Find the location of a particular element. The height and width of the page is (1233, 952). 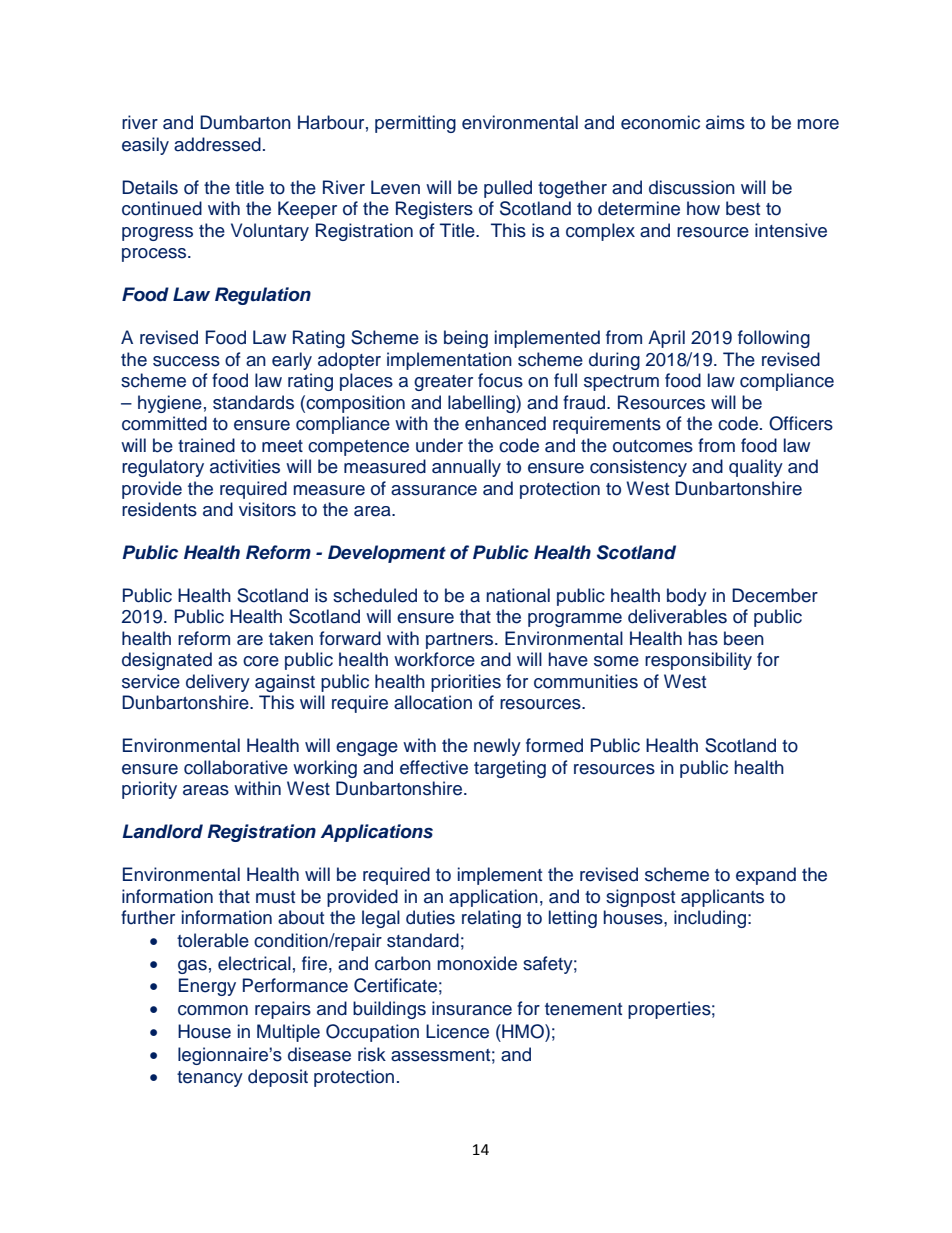

annually is located at coordinates (466, 468).
